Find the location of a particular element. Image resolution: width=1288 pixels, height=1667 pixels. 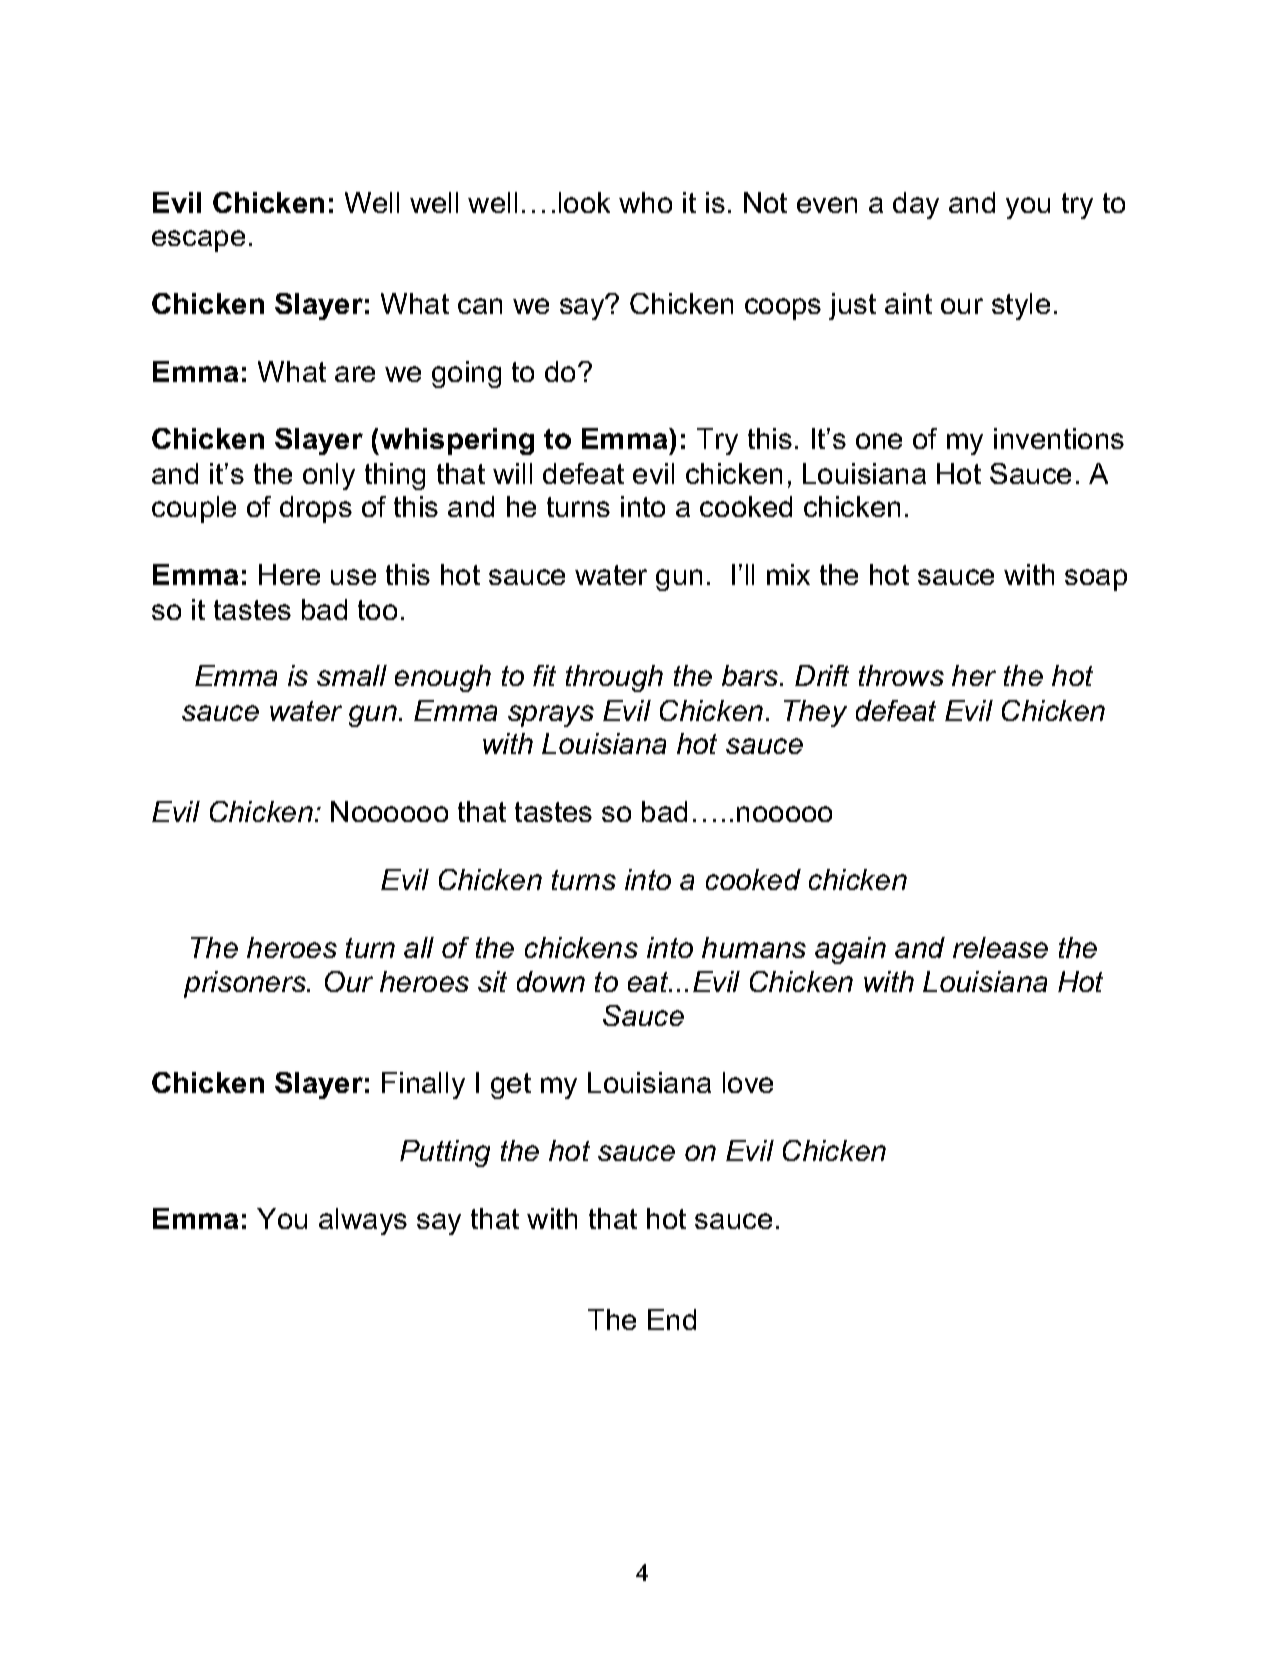

who is located at coordinates (645, 202).
